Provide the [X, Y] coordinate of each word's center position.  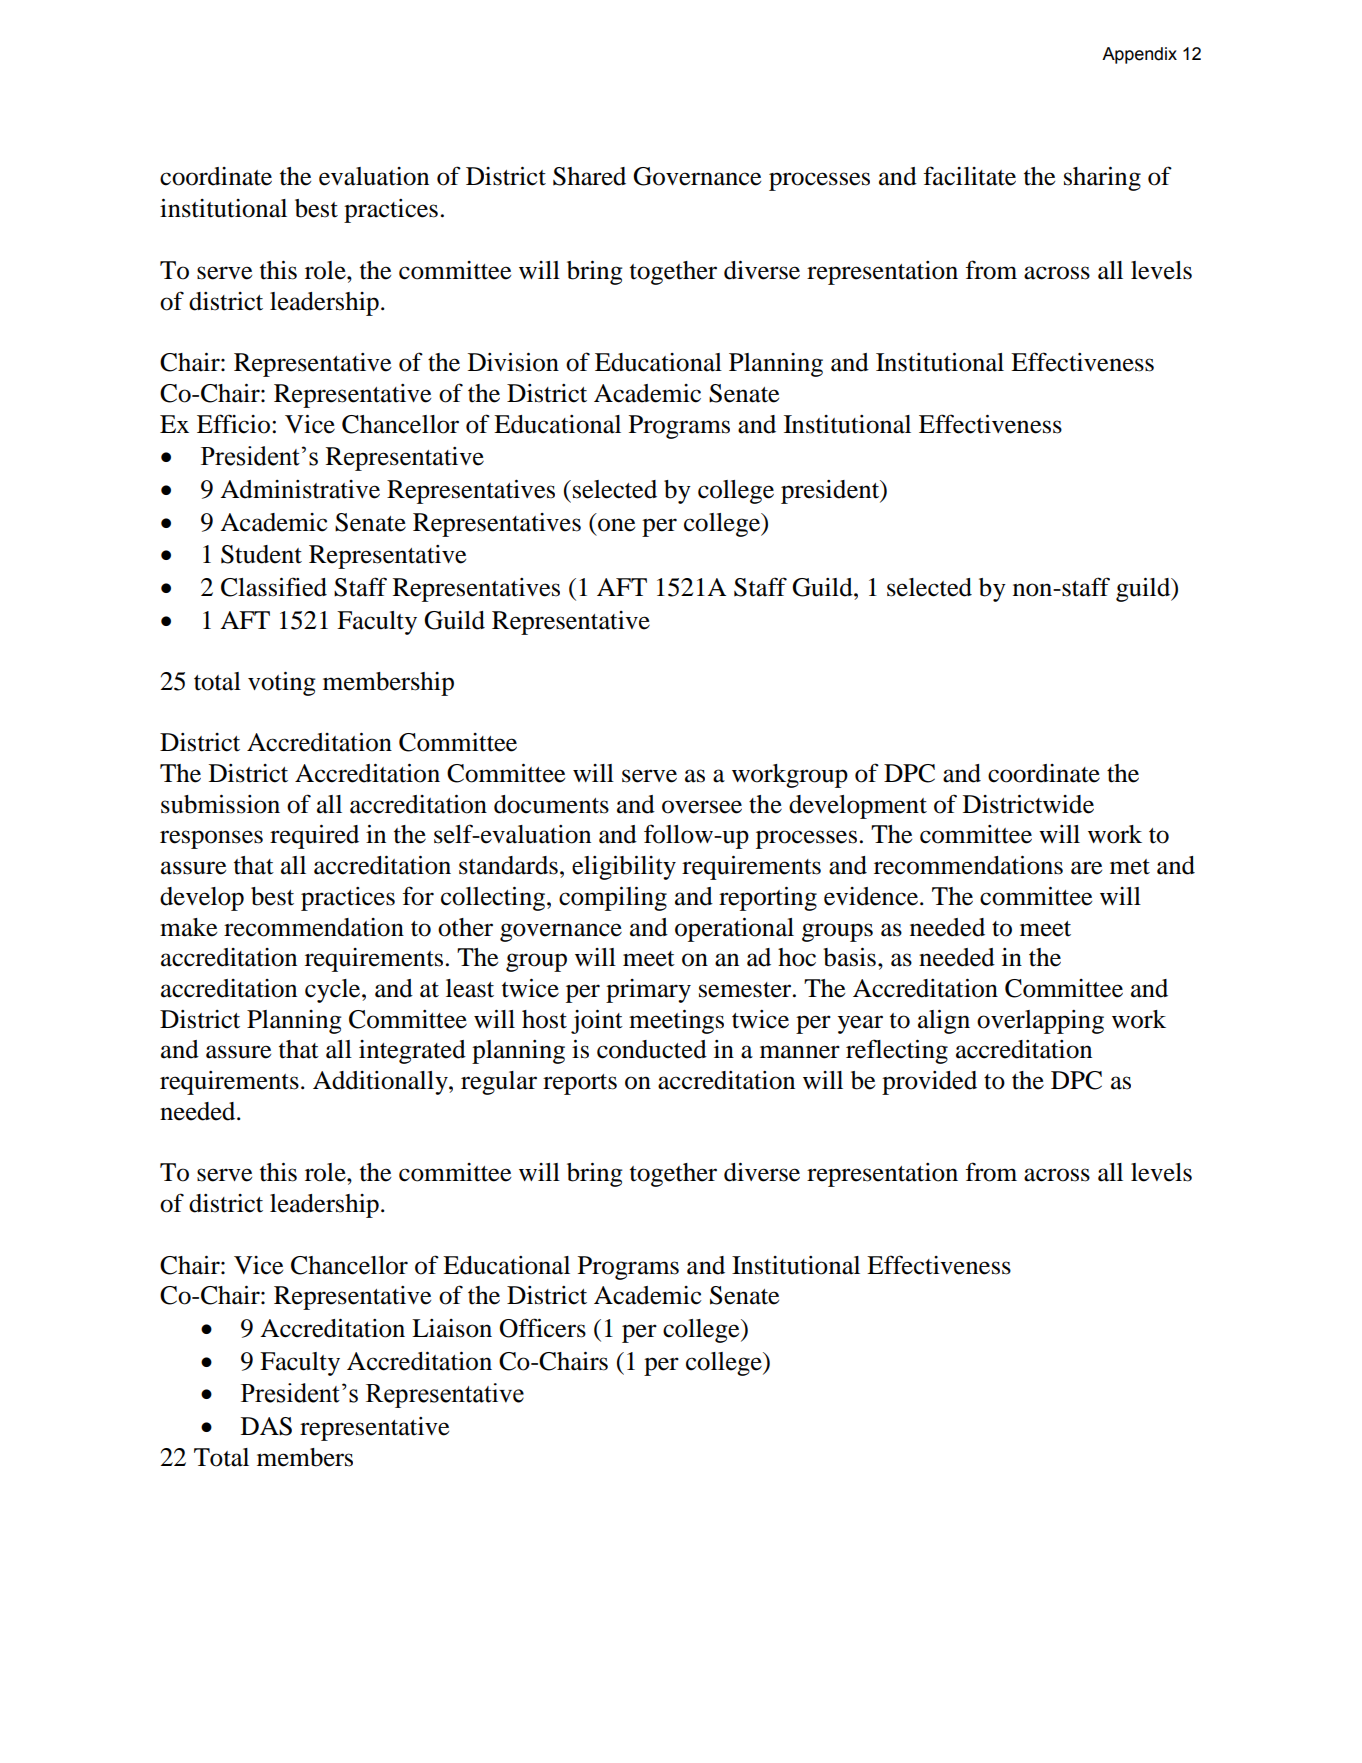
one [616, 525]
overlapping [1040, 1022]
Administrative [300, 489]
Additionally [381, 1083]
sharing [1102, 179]
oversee [702, 807]
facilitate [969, 176]
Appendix [1139, 55]
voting [282, 684]
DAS [266, 1426]
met [1130, 867]
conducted [652, 1049]
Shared [589, 176]
